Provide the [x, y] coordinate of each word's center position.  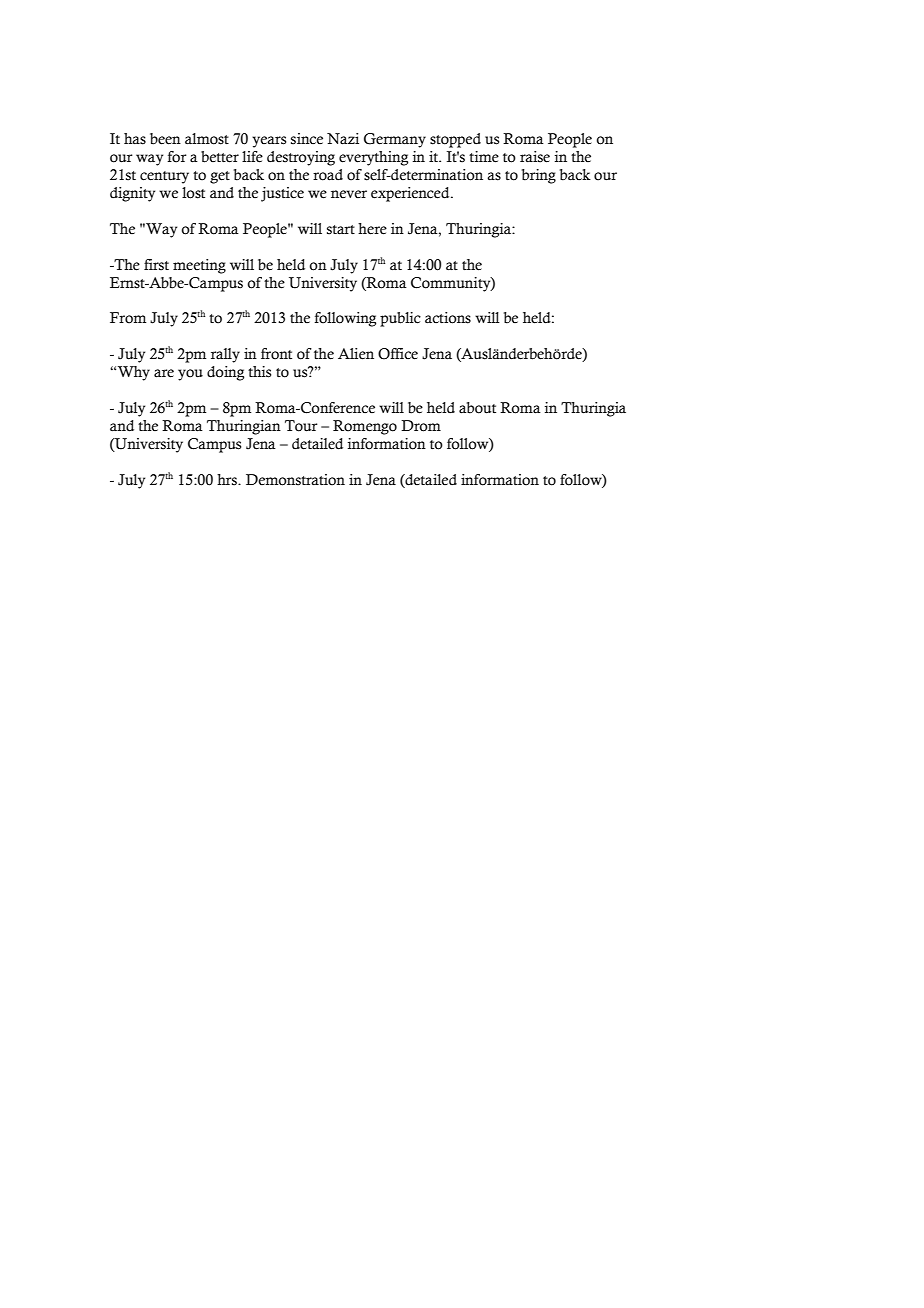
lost [193, 193]
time [484, 157]
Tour [301, 426]
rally [225, 355]
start [341, 230]
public [400, 319]
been [165, 139]
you [190, 375]
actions [448, 318]
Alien [356, 354]
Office [398, 354]
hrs [228, 480]
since [307, 139]
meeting [199, 266]
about [477, 408]
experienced [411, 194]
